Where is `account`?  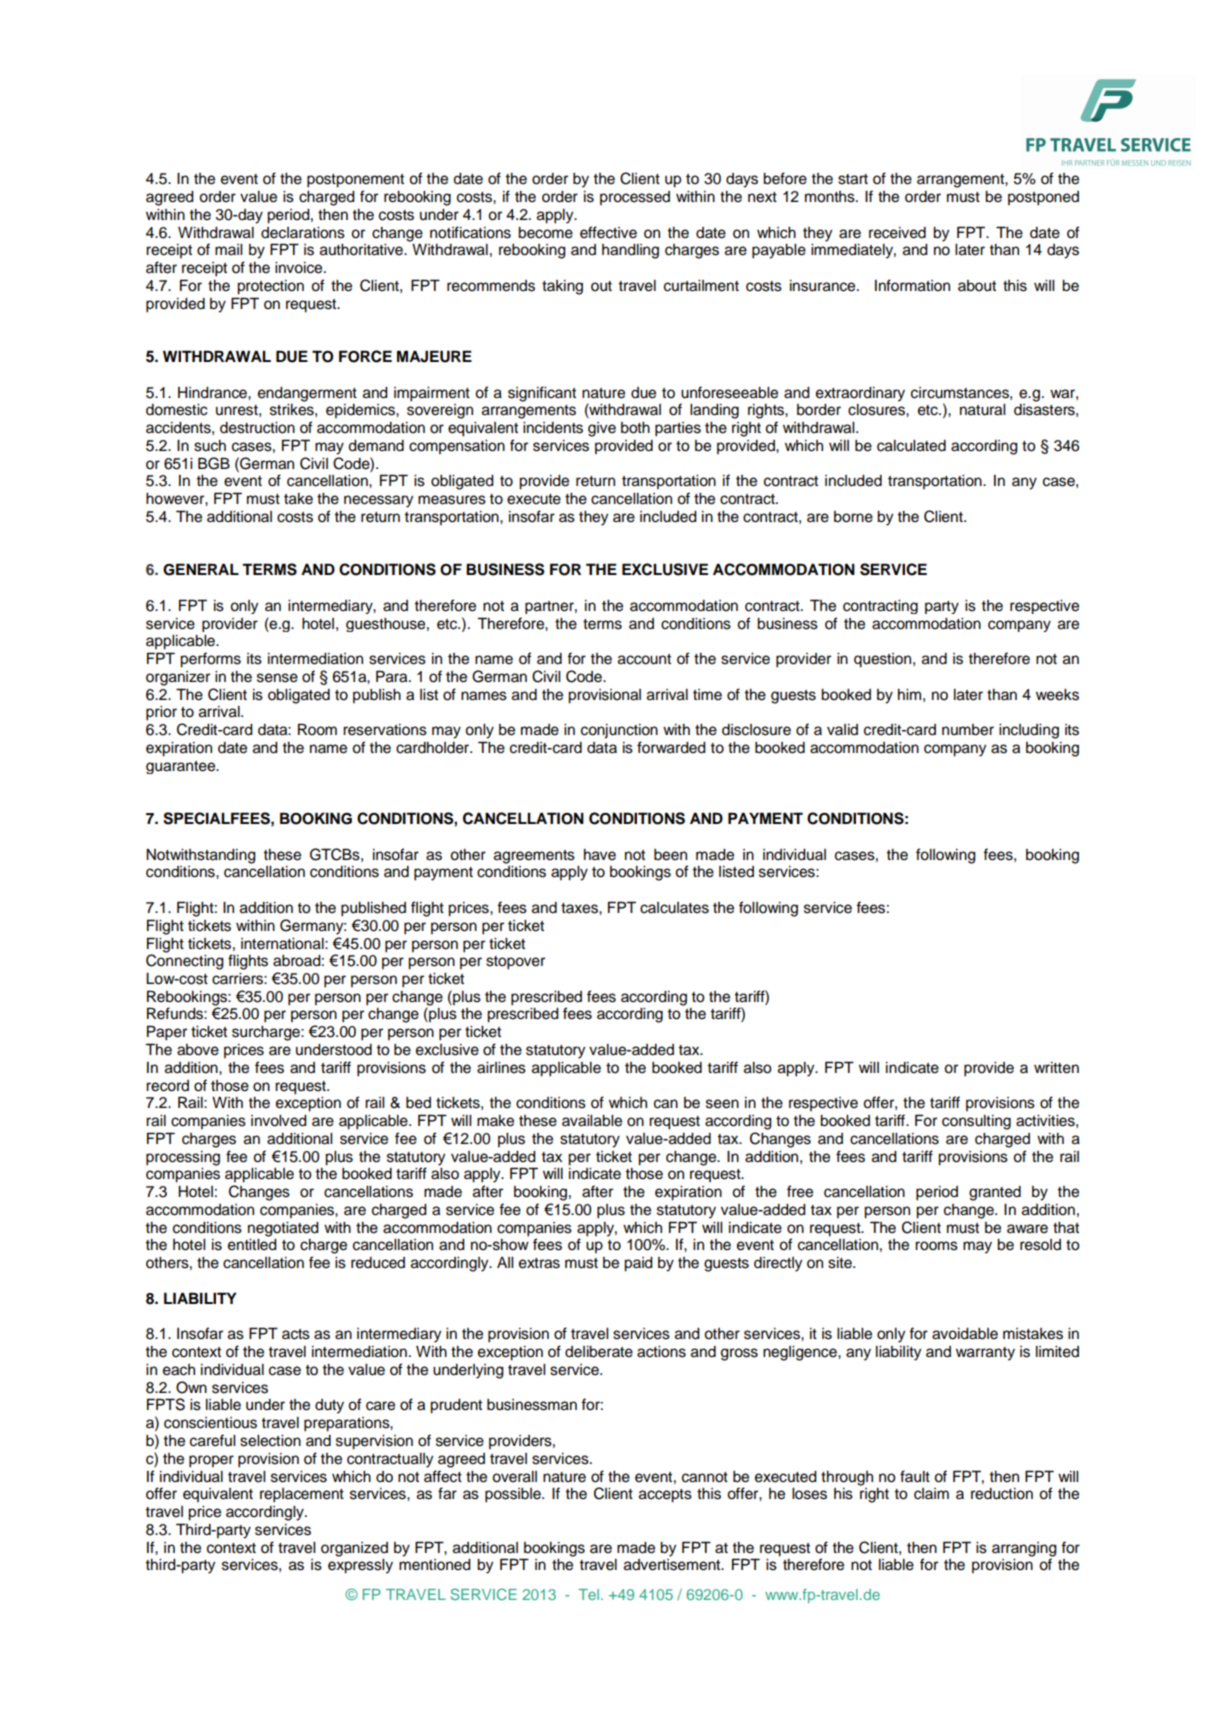 account is located at coordinates (644, 659).
